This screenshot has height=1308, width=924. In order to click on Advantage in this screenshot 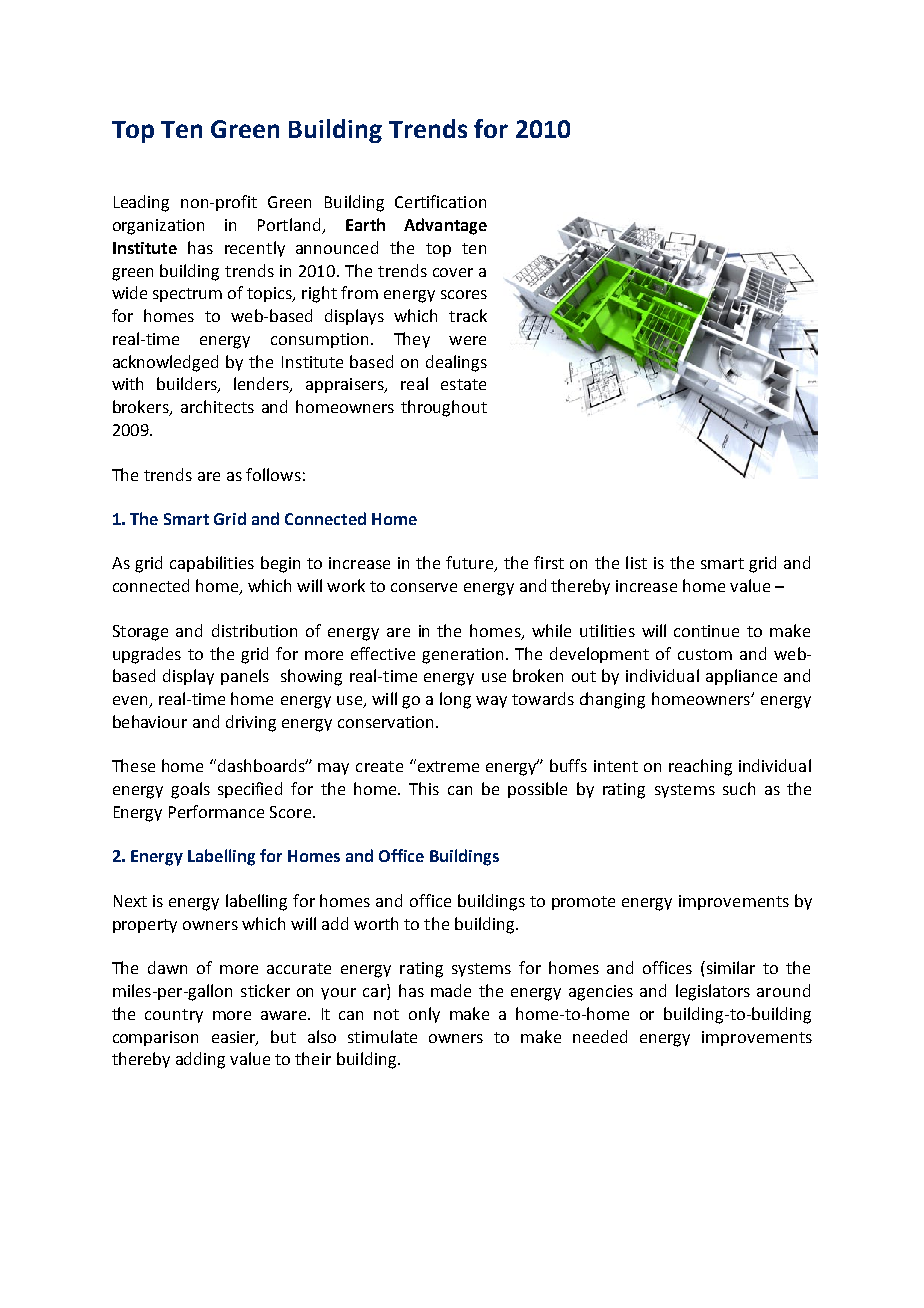, I will do `click(445, 226)`.
